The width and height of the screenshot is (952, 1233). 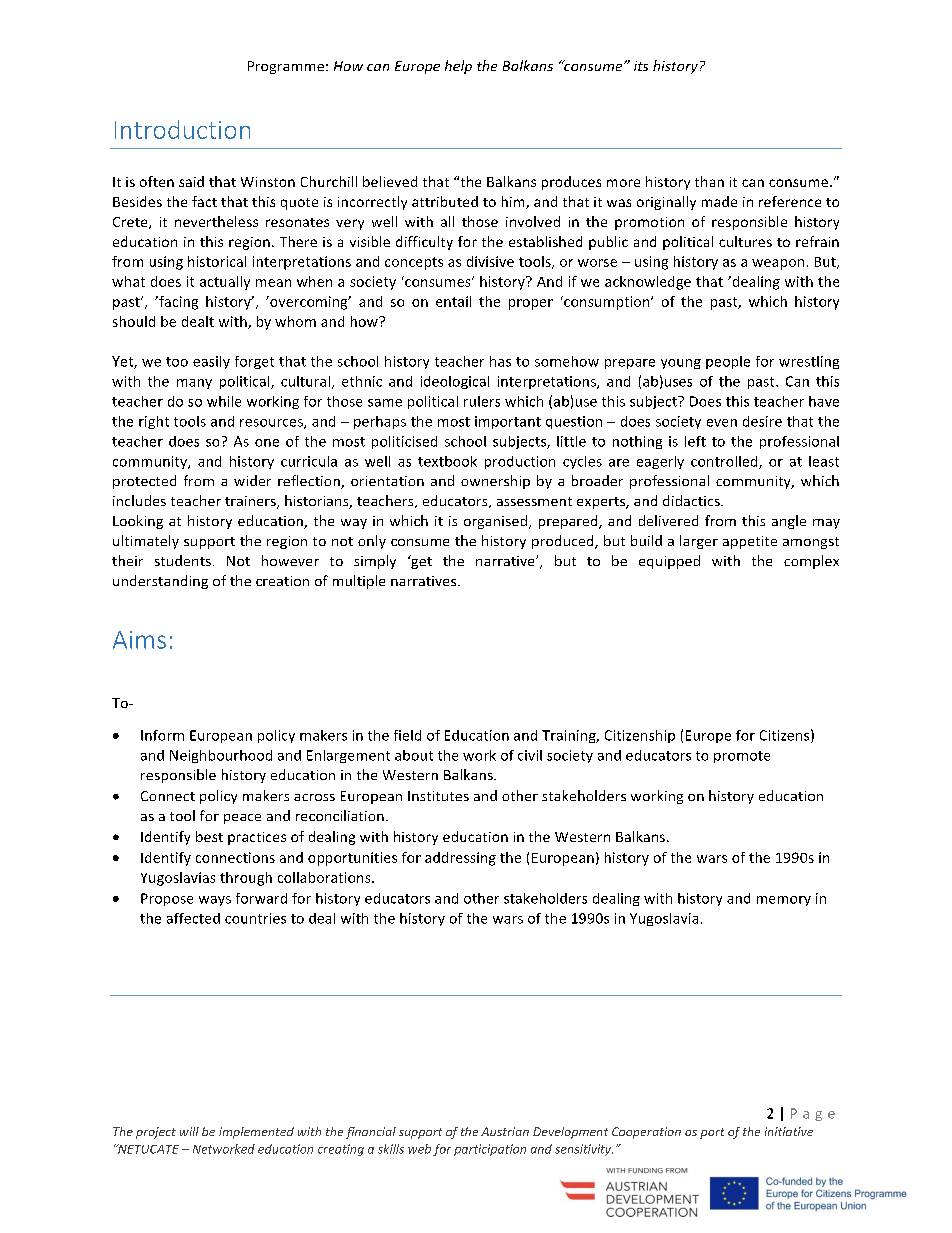 What do you see at coordinates (784, 901) in the screenshot?
I see `memory` at bounding box center [784, 901].
